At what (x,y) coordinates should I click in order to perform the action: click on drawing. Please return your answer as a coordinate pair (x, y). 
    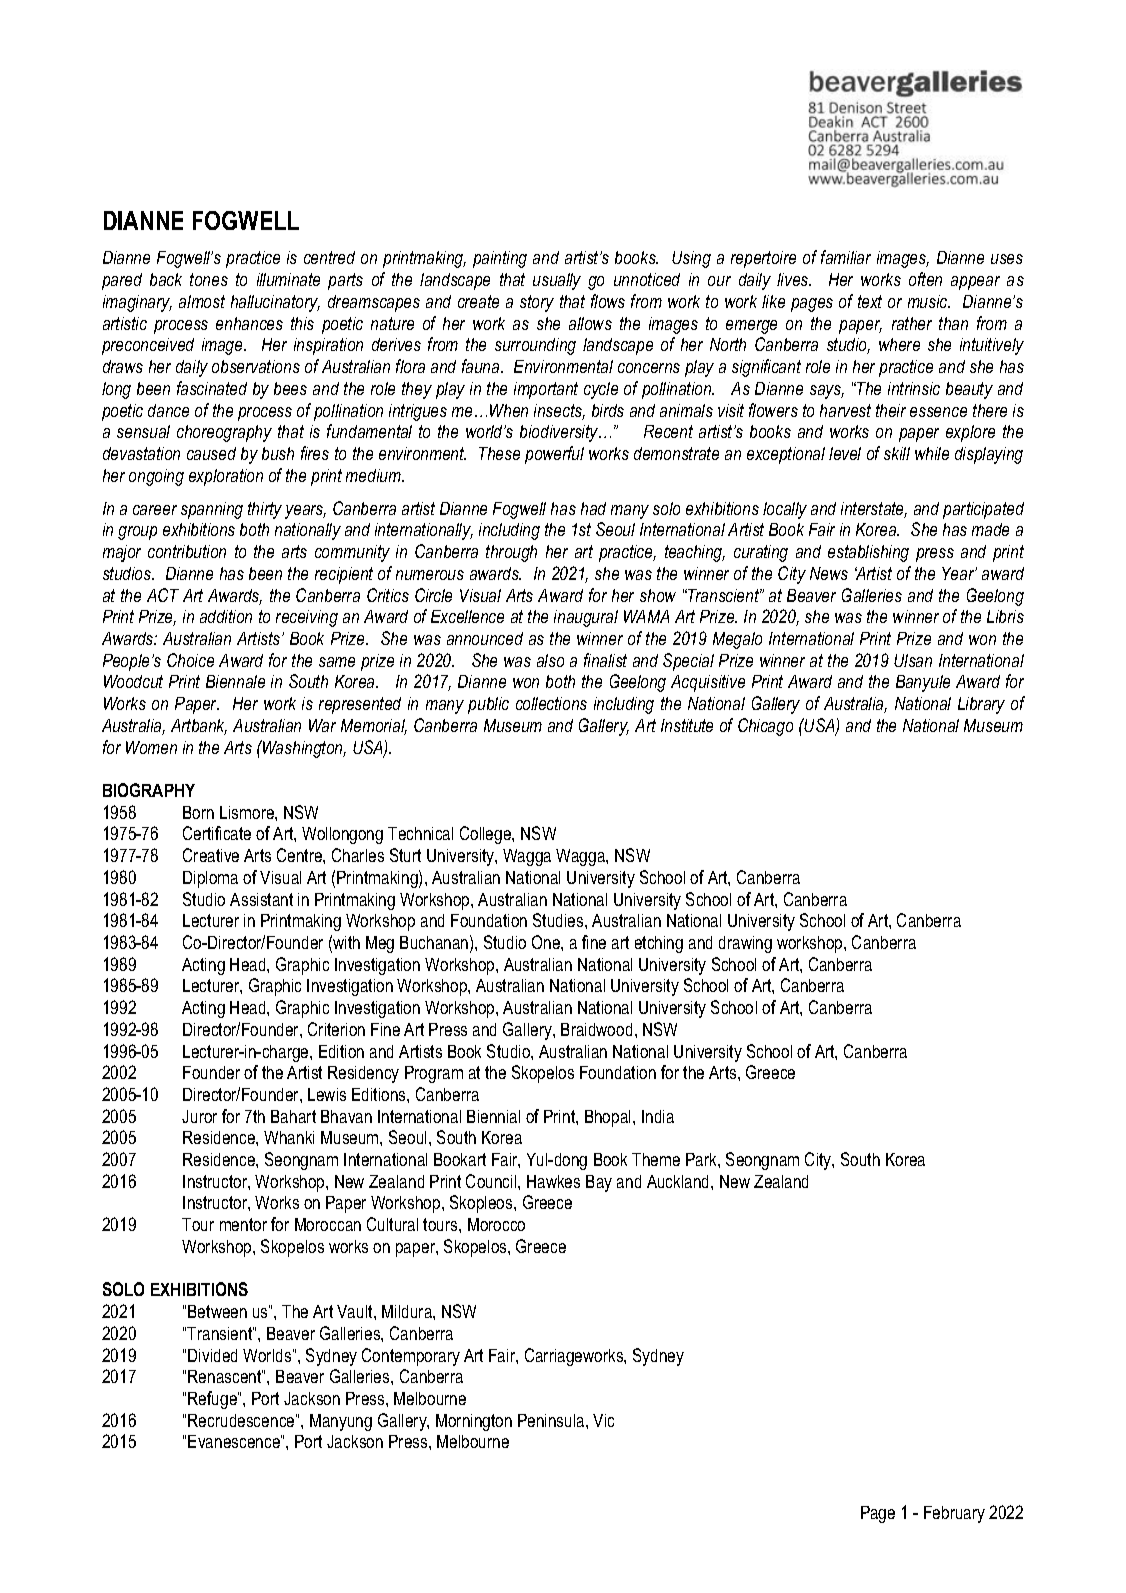
    Looking at the image, I should click on (745, 944).
